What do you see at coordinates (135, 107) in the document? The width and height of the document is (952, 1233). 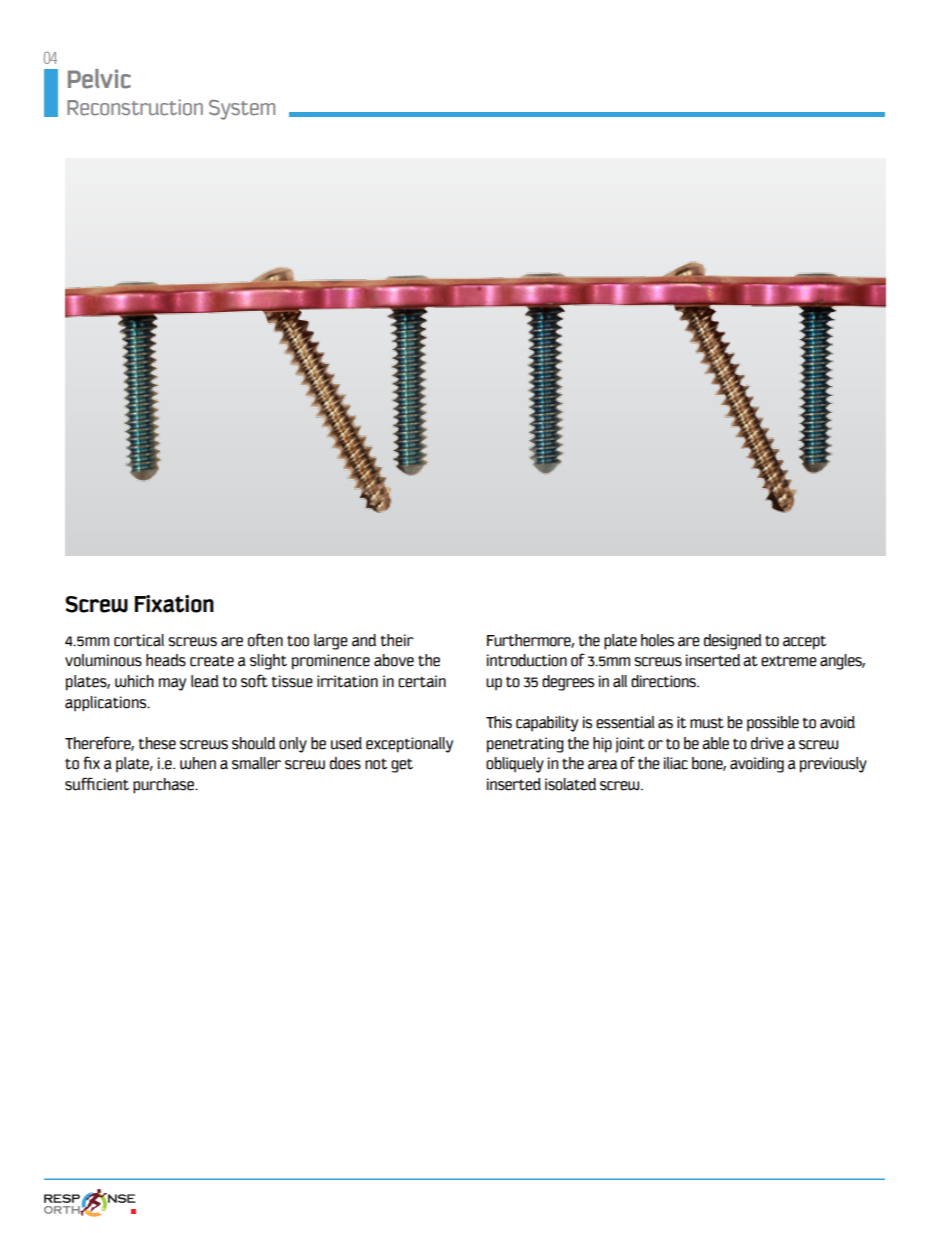 I see `Reconstruction` at bounding box center [135, 107].
